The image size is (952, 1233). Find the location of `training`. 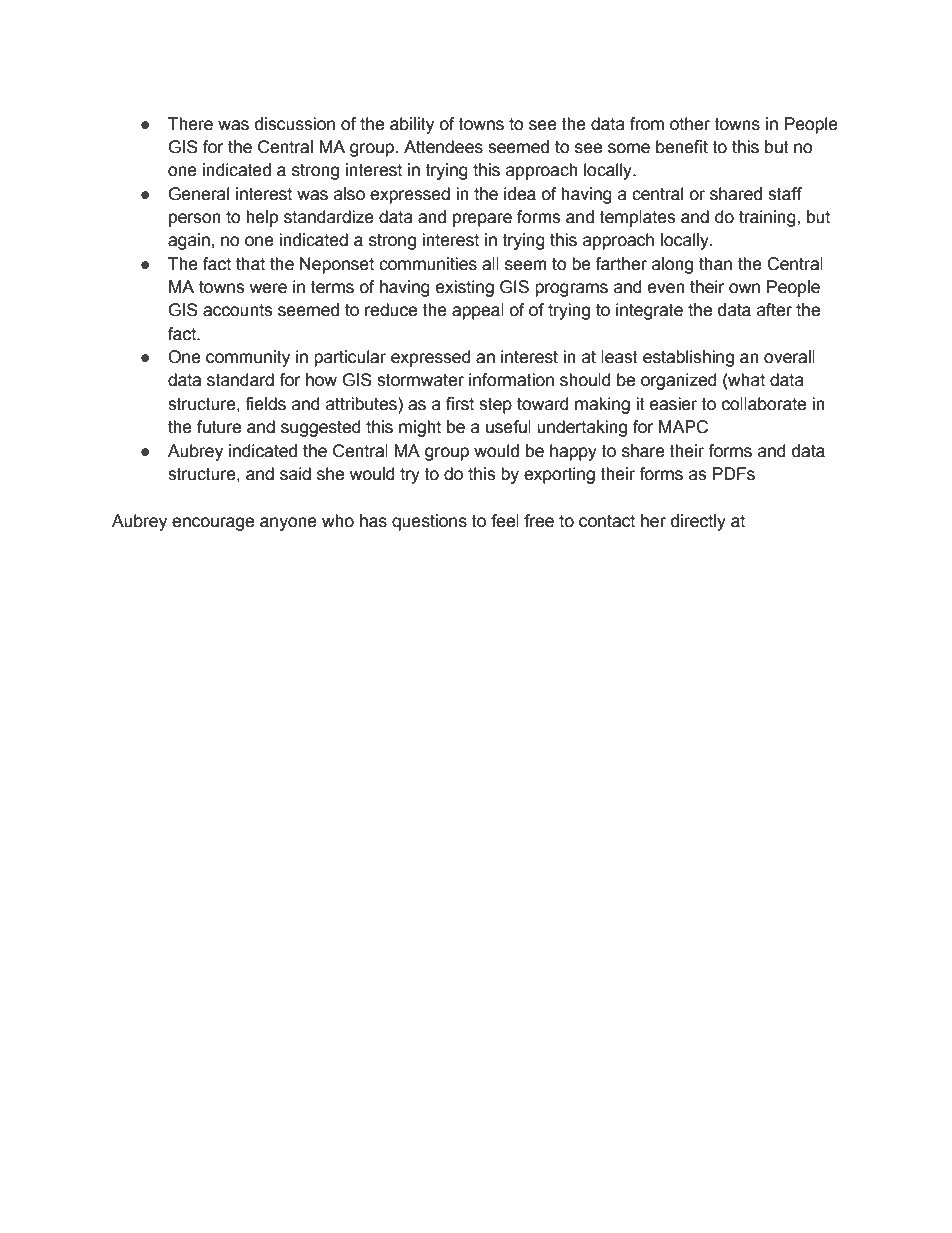

training is located at coordinates (768, 218).
